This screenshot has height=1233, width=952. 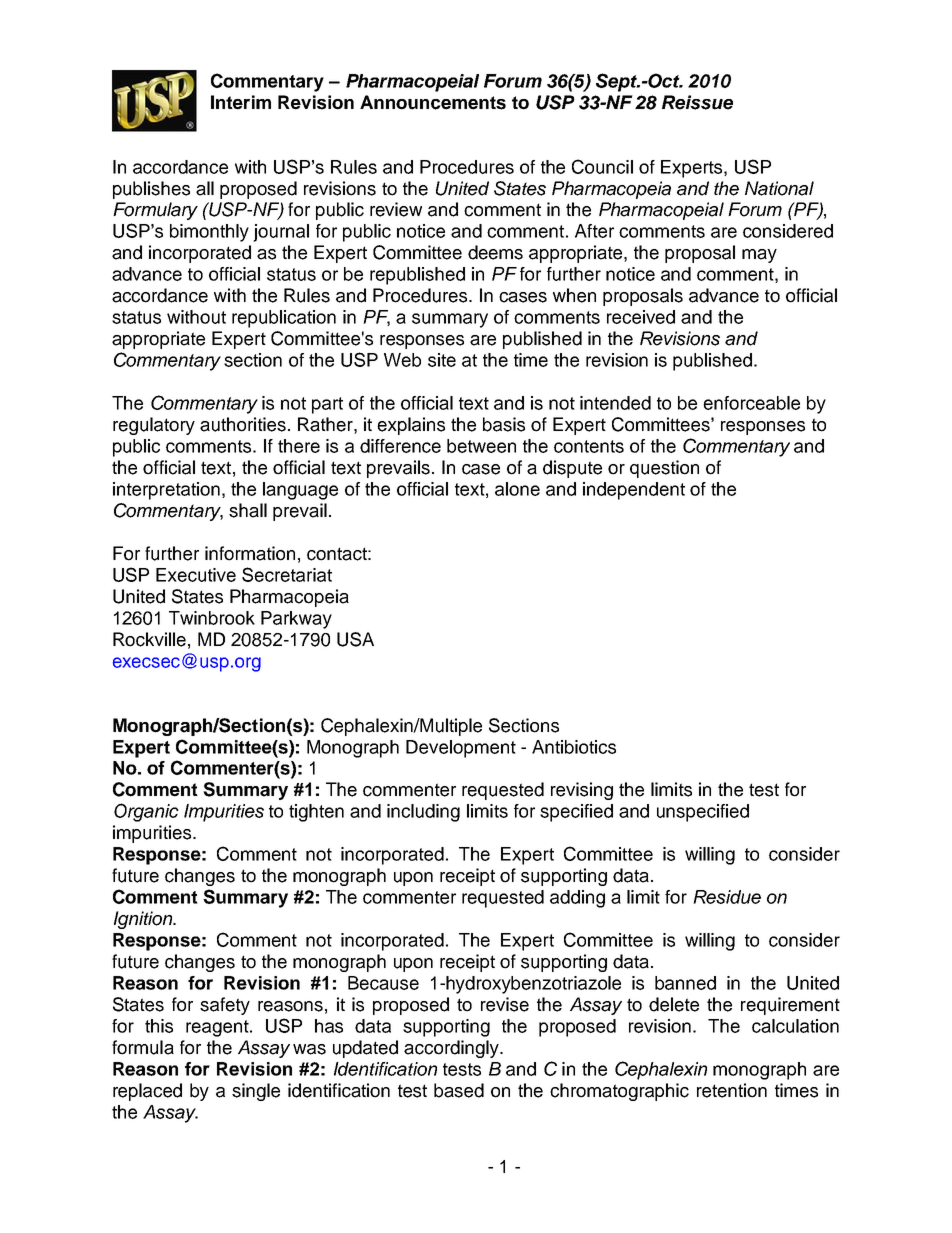 What do you see at coordinates (355, 639) in the screenshot?
I see `USA` at bounding box center [355, 639].
